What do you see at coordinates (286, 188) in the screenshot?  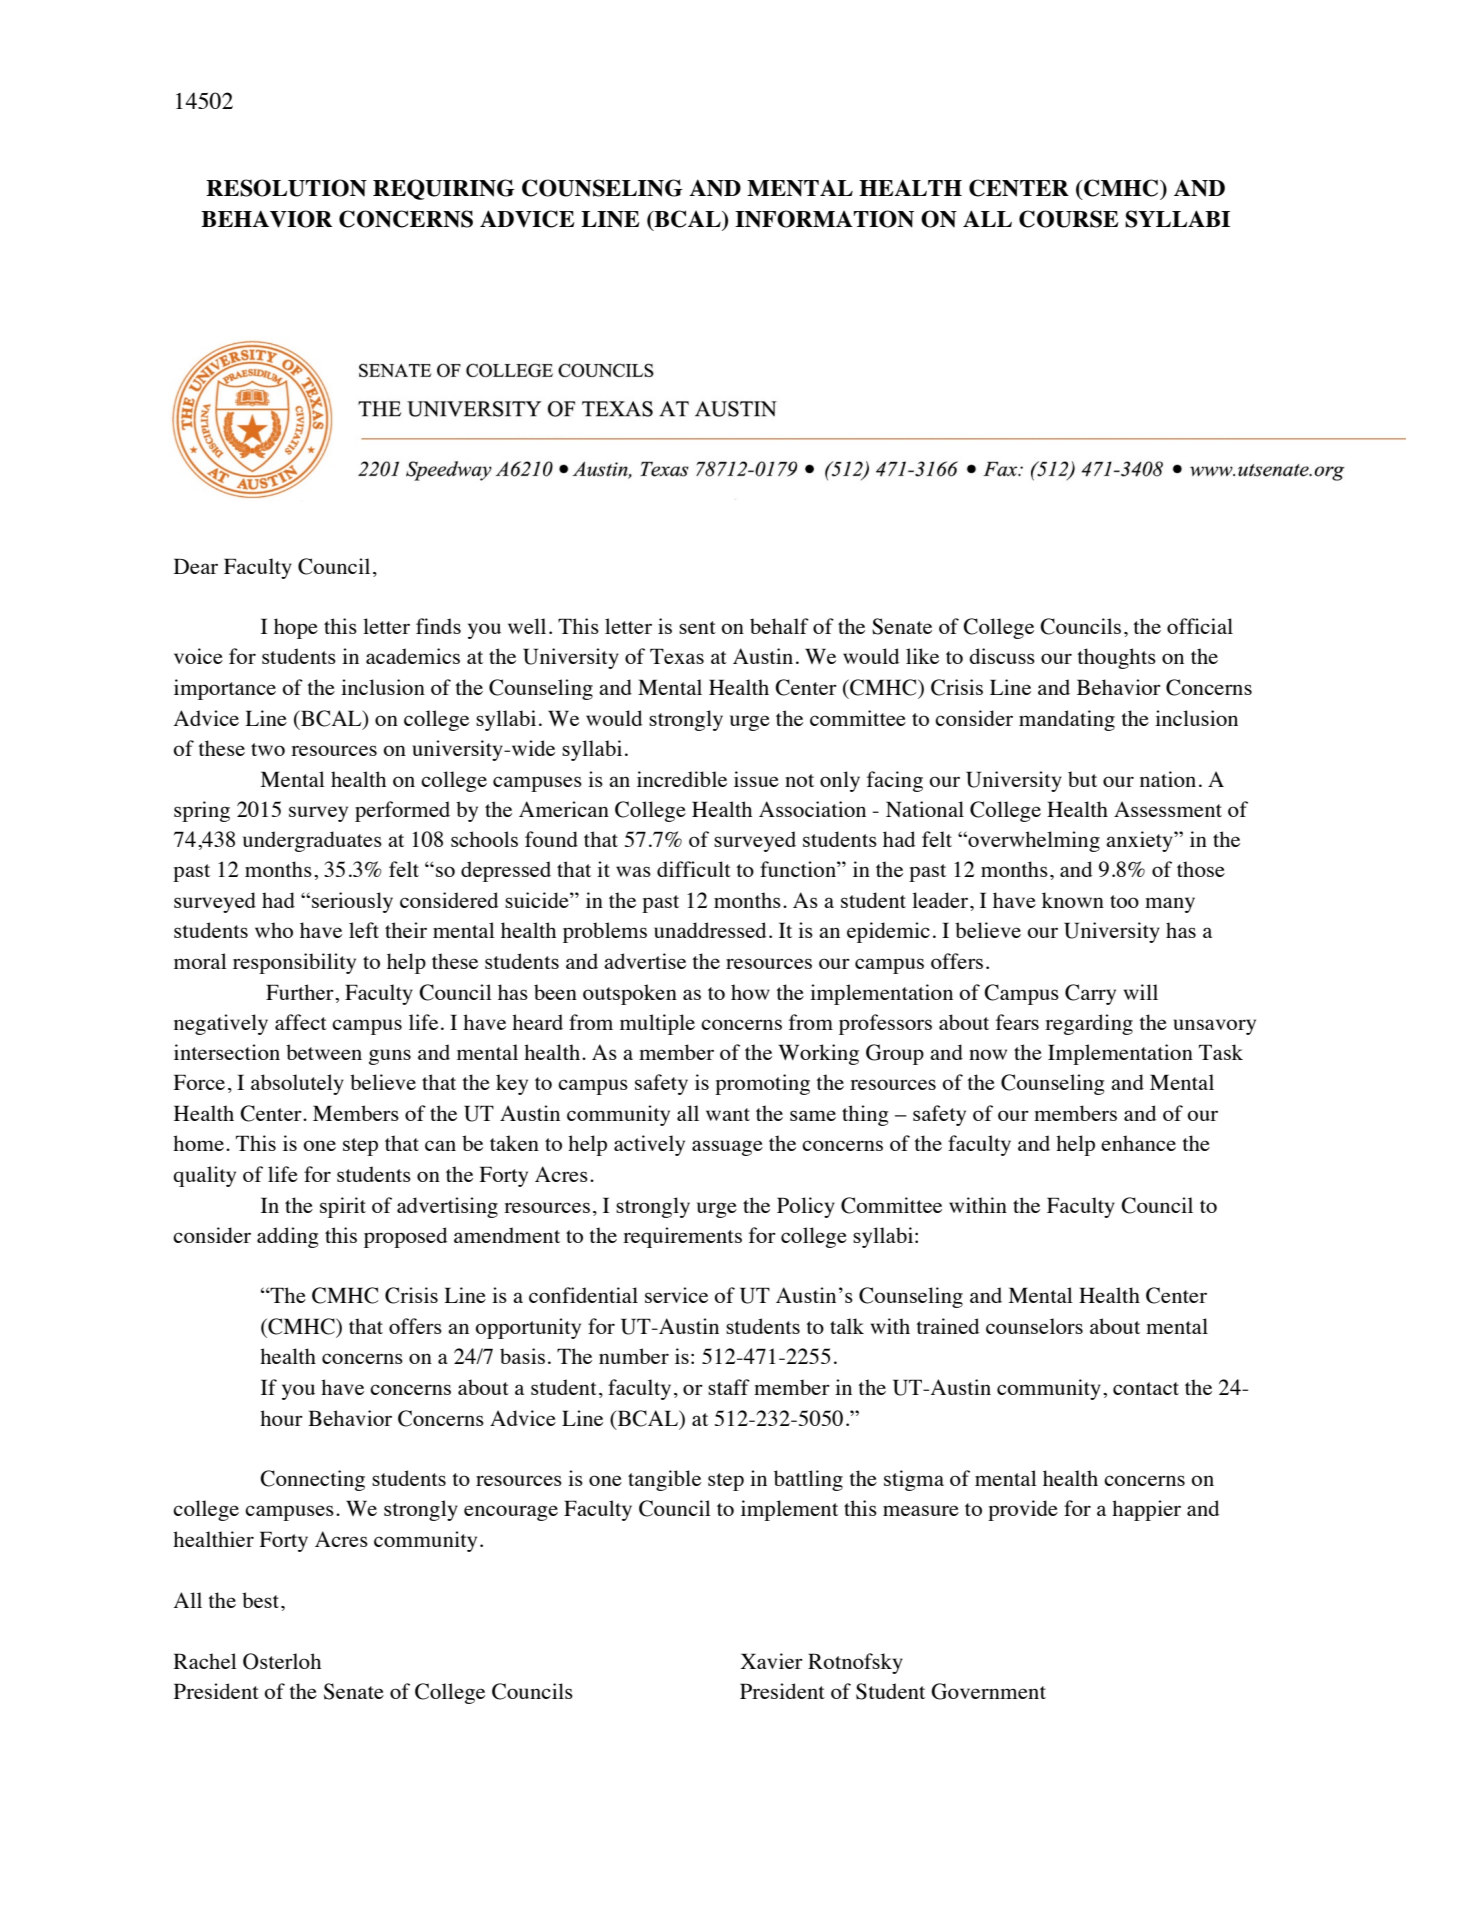 I see `RESOLUTION` at bounding box center [286, 188].
